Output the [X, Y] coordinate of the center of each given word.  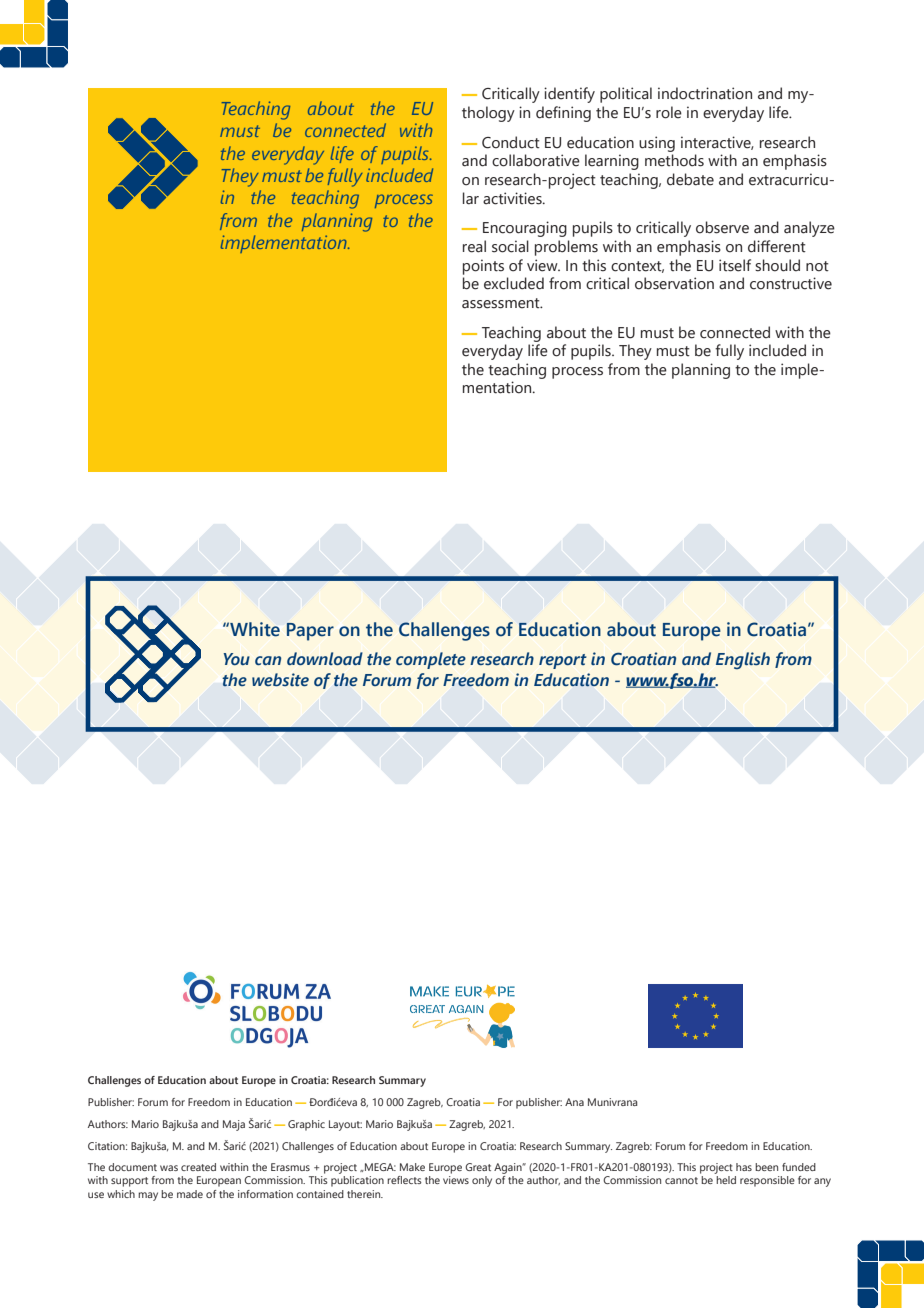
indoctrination [705, 93]
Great [478, 1167]
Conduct [511, 142]
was [169, 1168]
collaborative [536, 160]
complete [431, 660]
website [280, 679]
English [743, 660]
